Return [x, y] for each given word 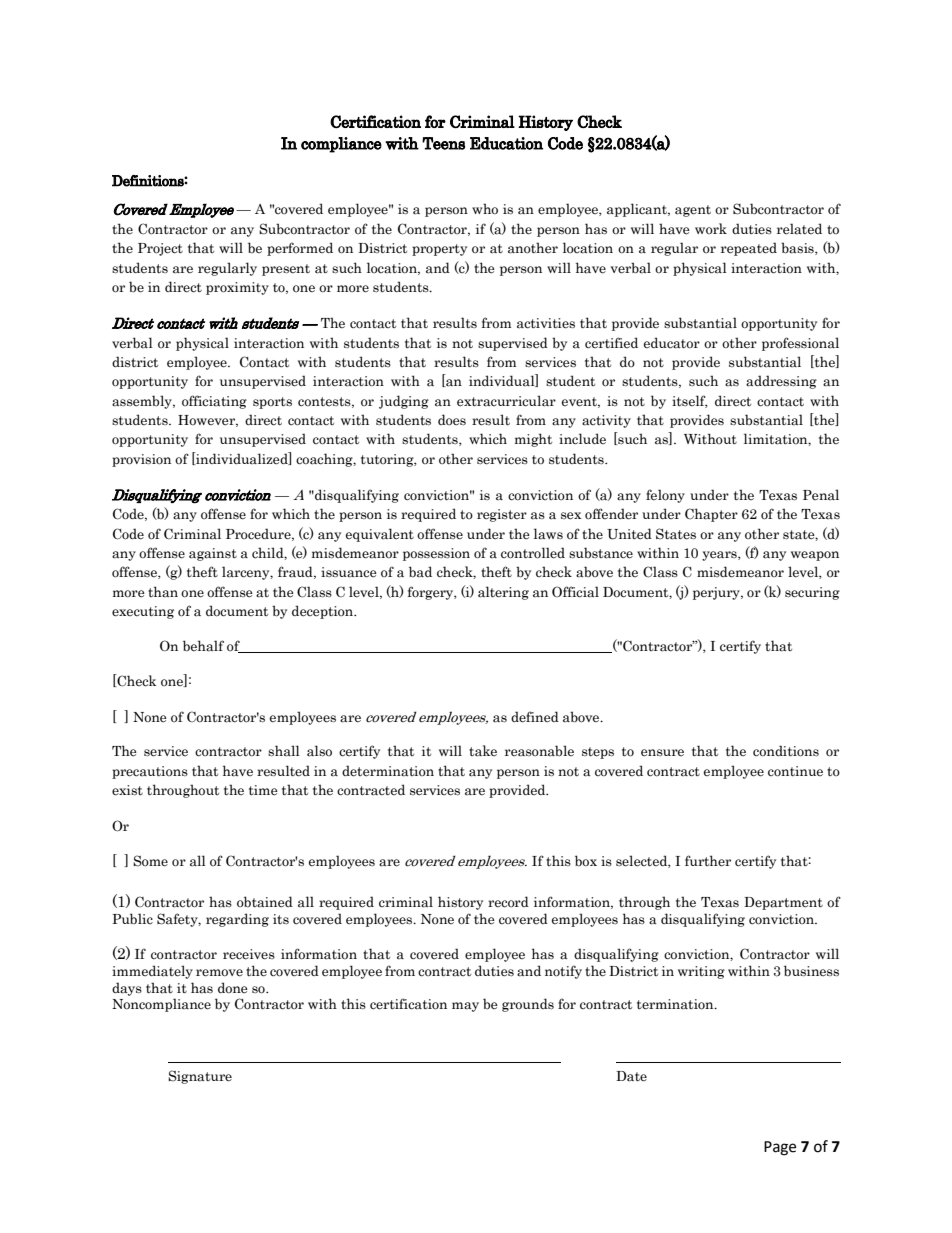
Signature [200, 1077]
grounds [528, 1005]
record [508, 902]
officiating [214, 402]
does [452, 420]
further [708, 861]
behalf [203, 646]
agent [693, 211]
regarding [237, 920]
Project [160, 249]
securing [812, 593]
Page [780, 1148]
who [485, 208]
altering [503, 593]
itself [690, 401]
